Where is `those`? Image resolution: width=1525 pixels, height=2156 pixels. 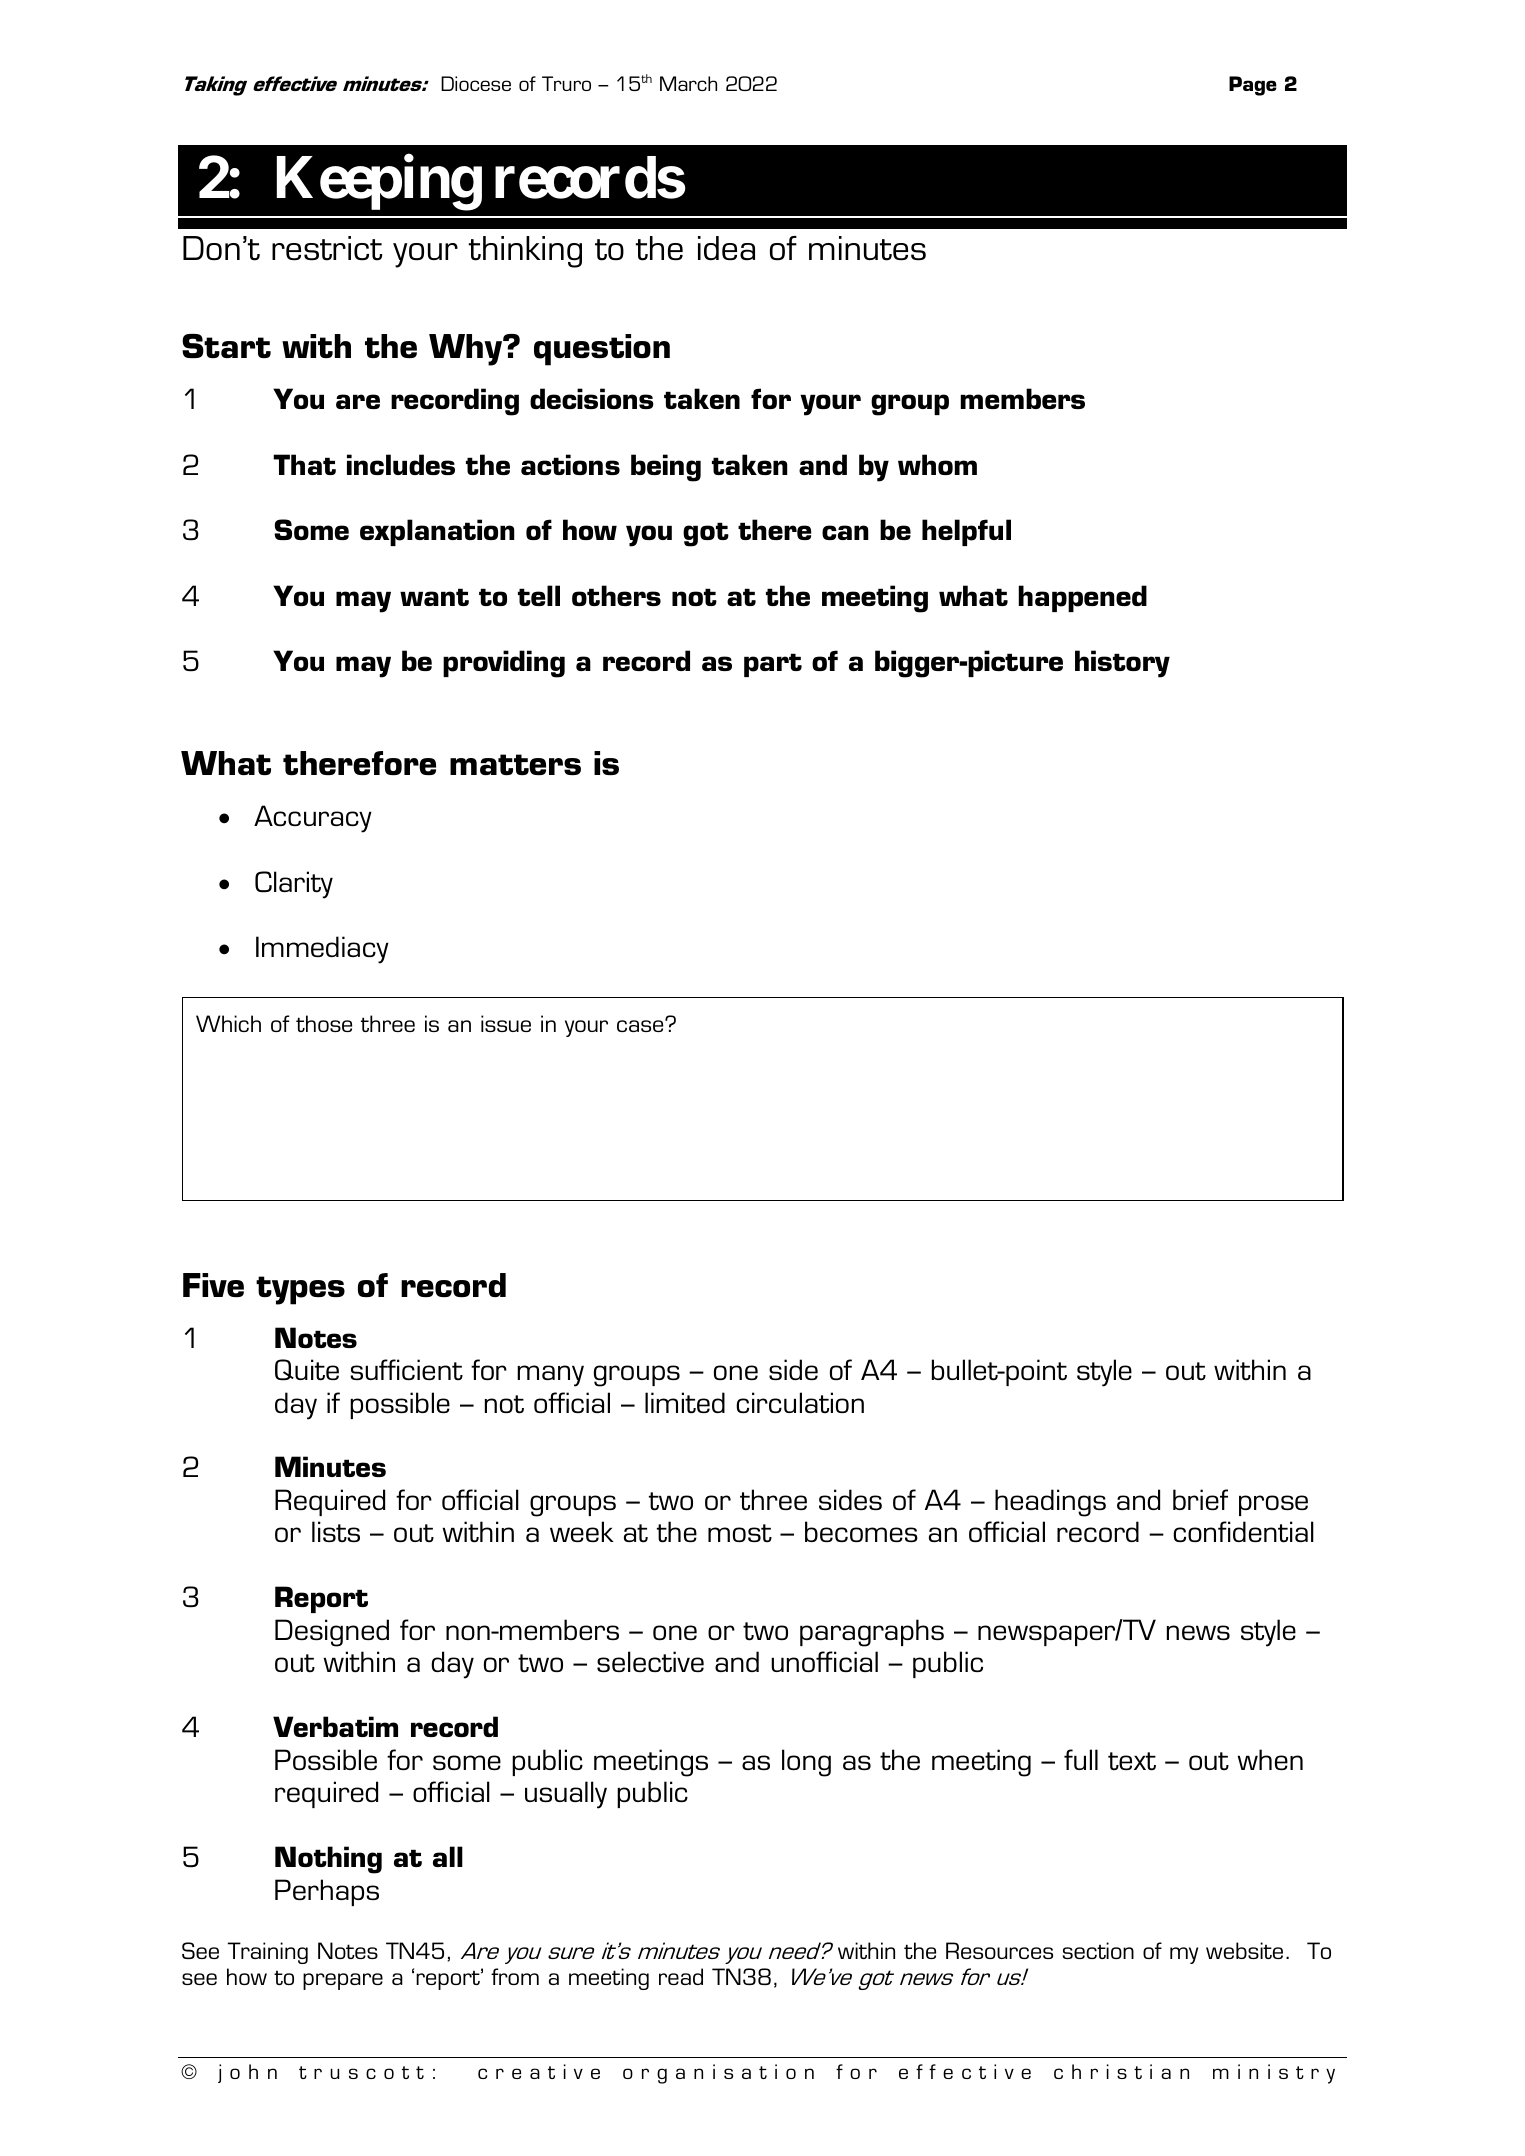 those is located at coordinates (324, 1023).
